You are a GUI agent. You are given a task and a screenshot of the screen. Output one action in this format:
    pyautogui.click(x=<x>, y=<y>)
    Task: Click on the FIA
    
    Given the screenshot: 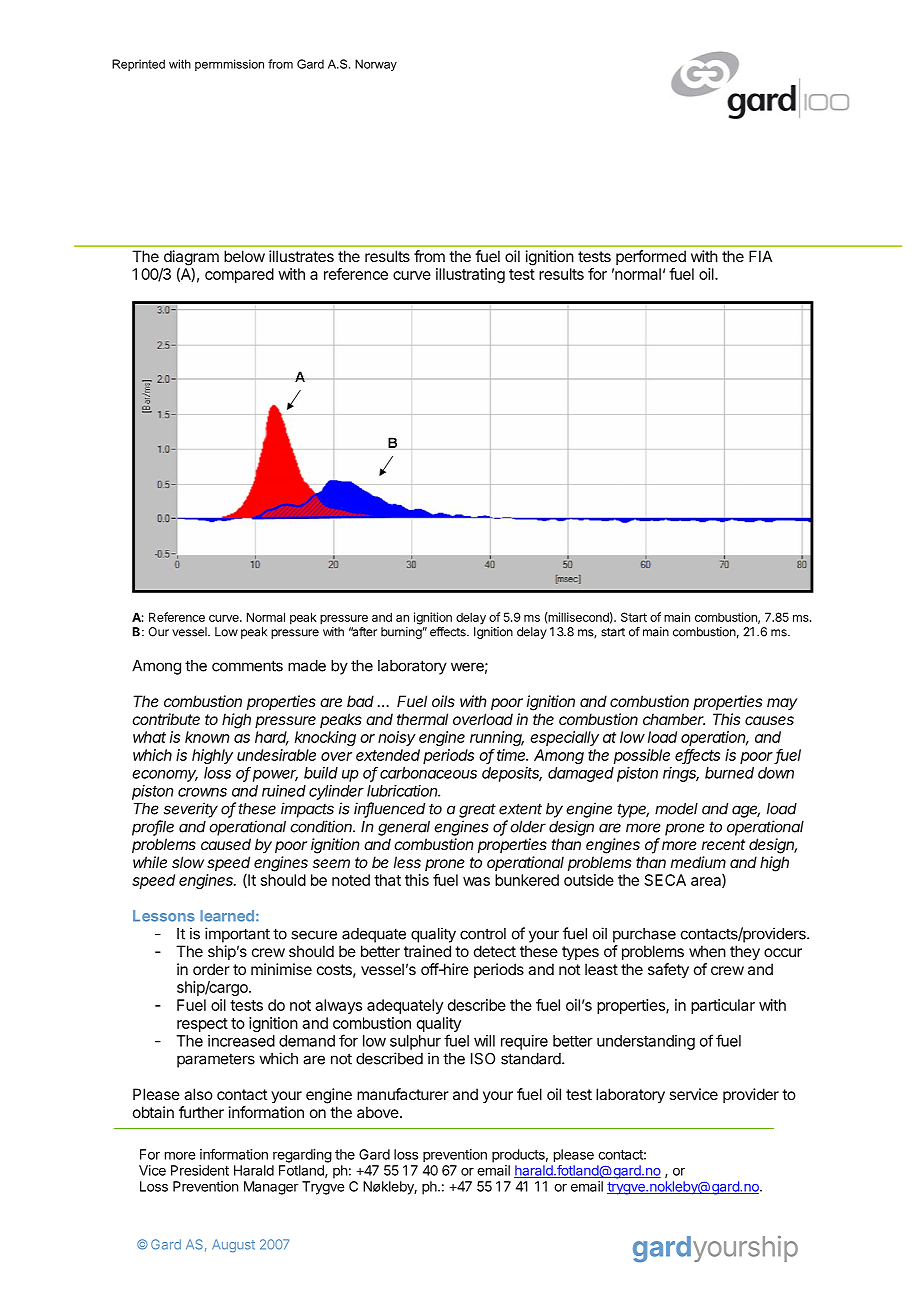 What is the action you would take?
    pyautogui.click(x=760, y=256)
